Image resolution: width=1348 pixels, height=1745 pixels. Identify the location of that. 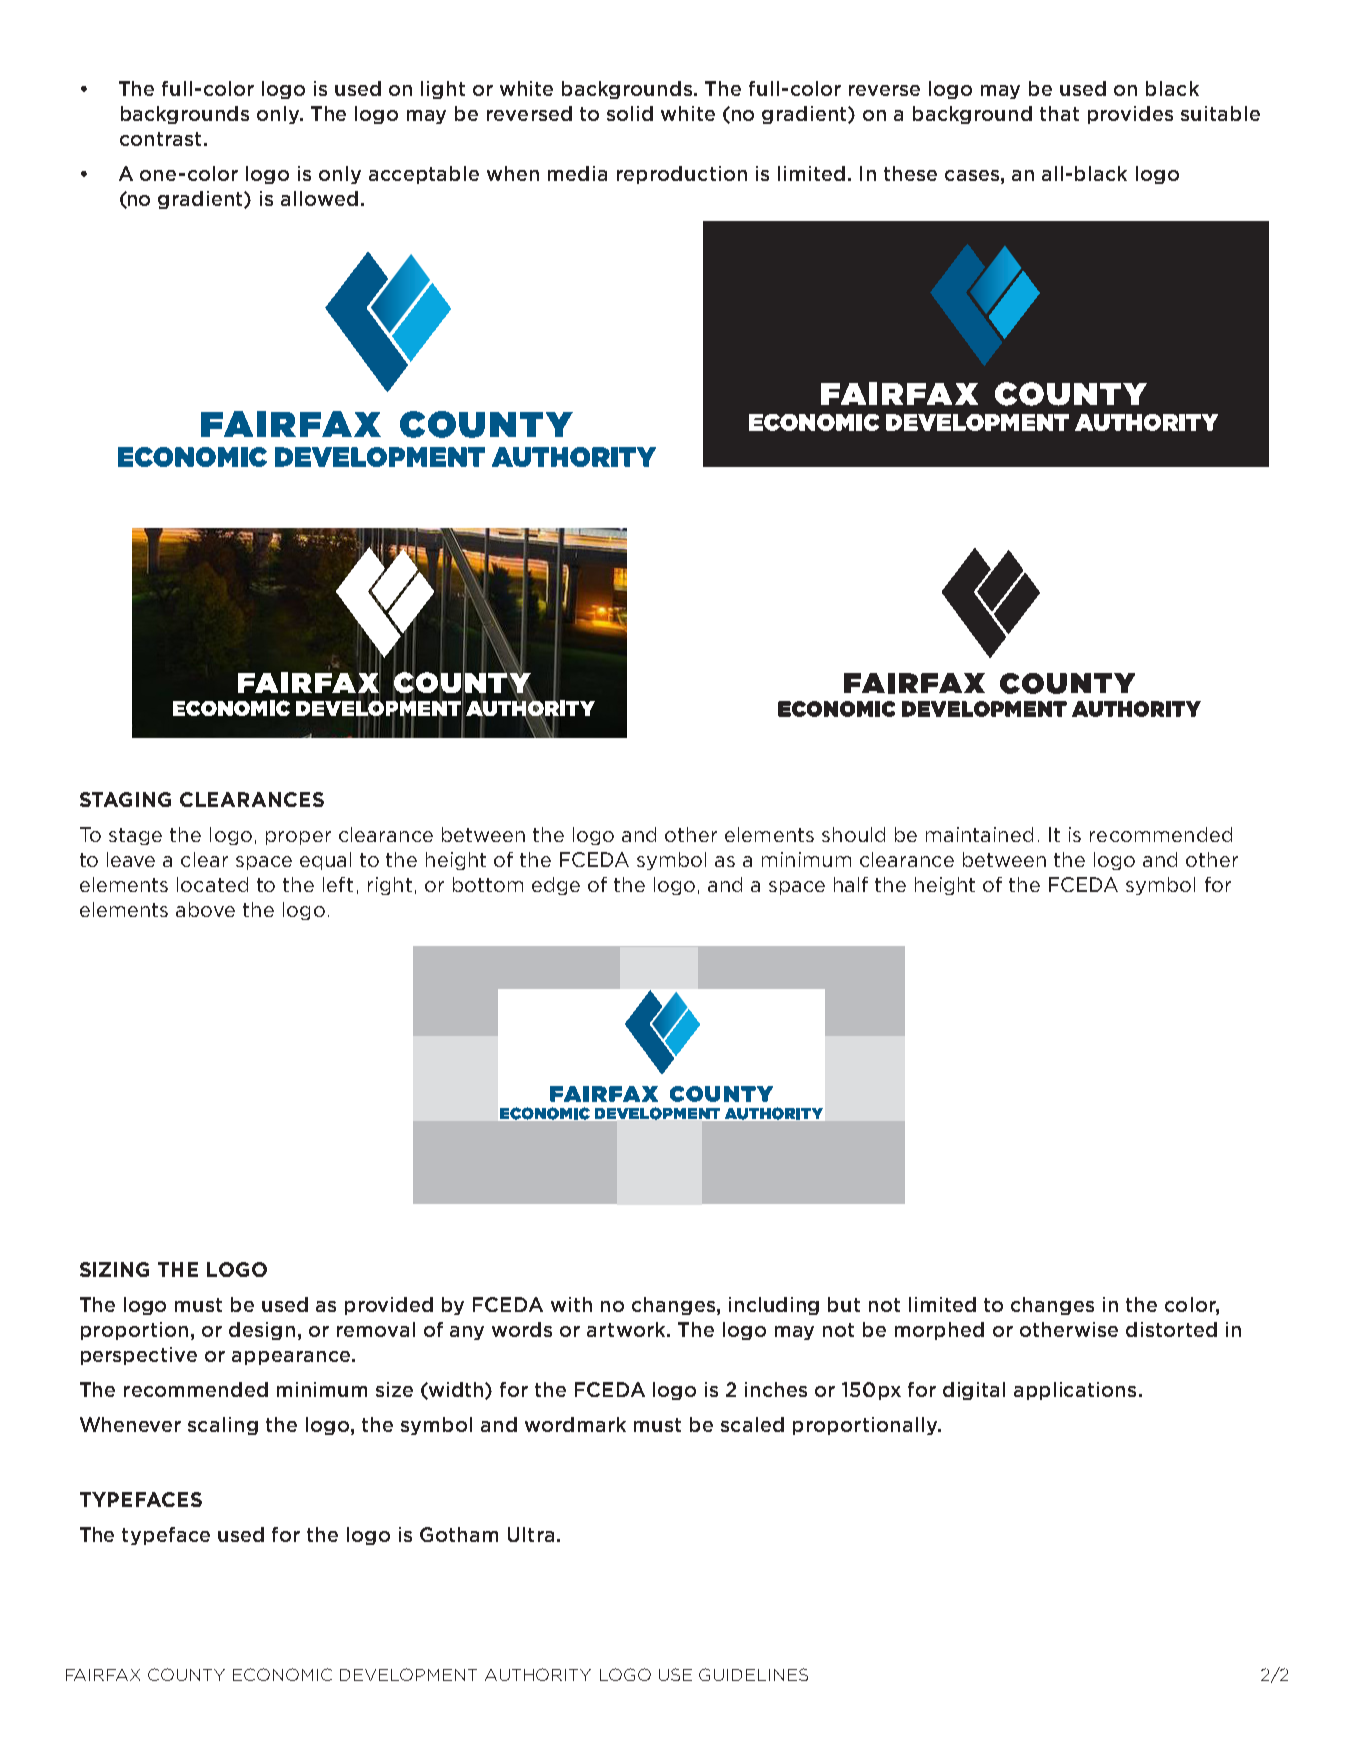
(1059, 113).
